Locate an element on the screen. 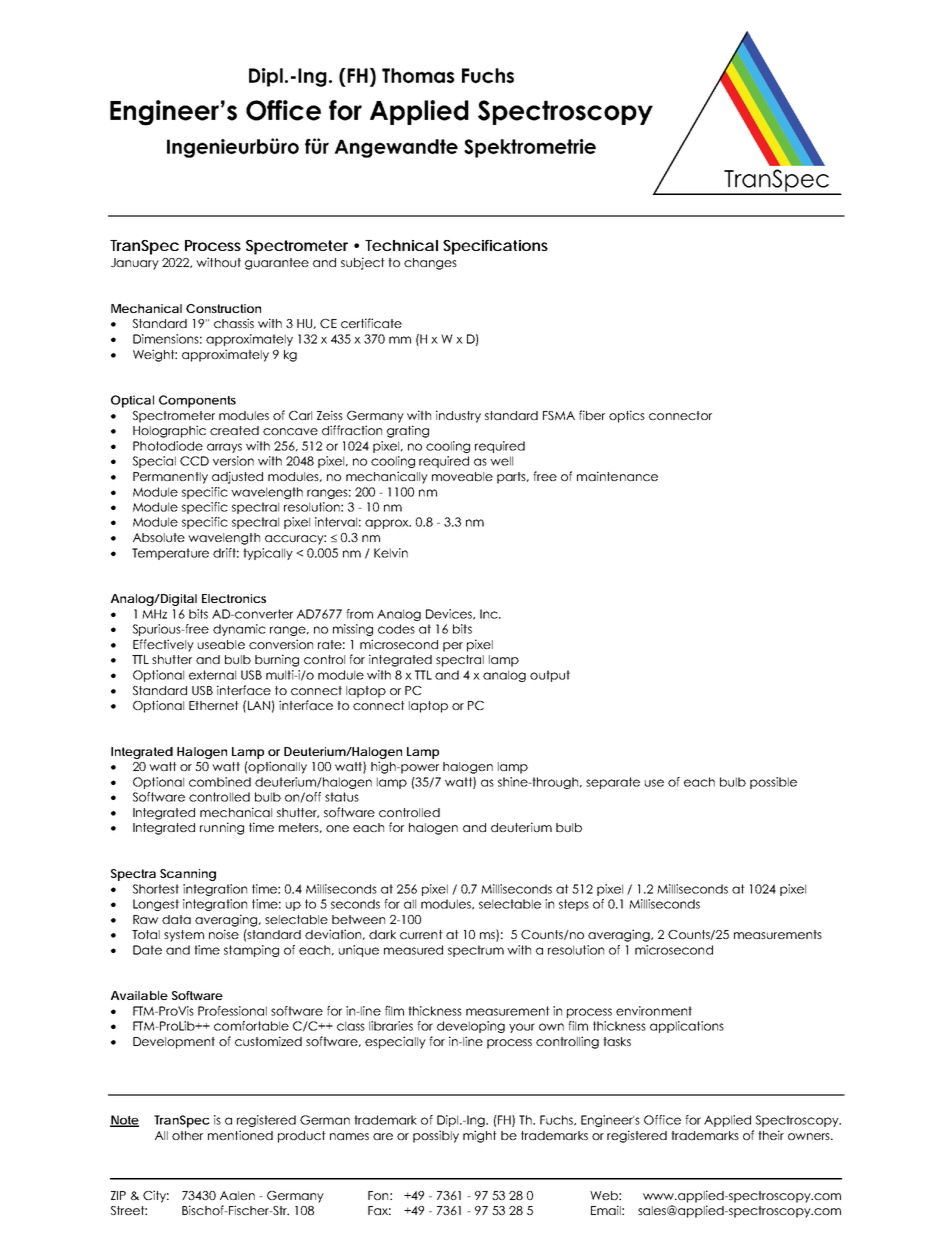 The width and height of the screenshot is (952, 1233). current is located at coordinates (421, 934).
